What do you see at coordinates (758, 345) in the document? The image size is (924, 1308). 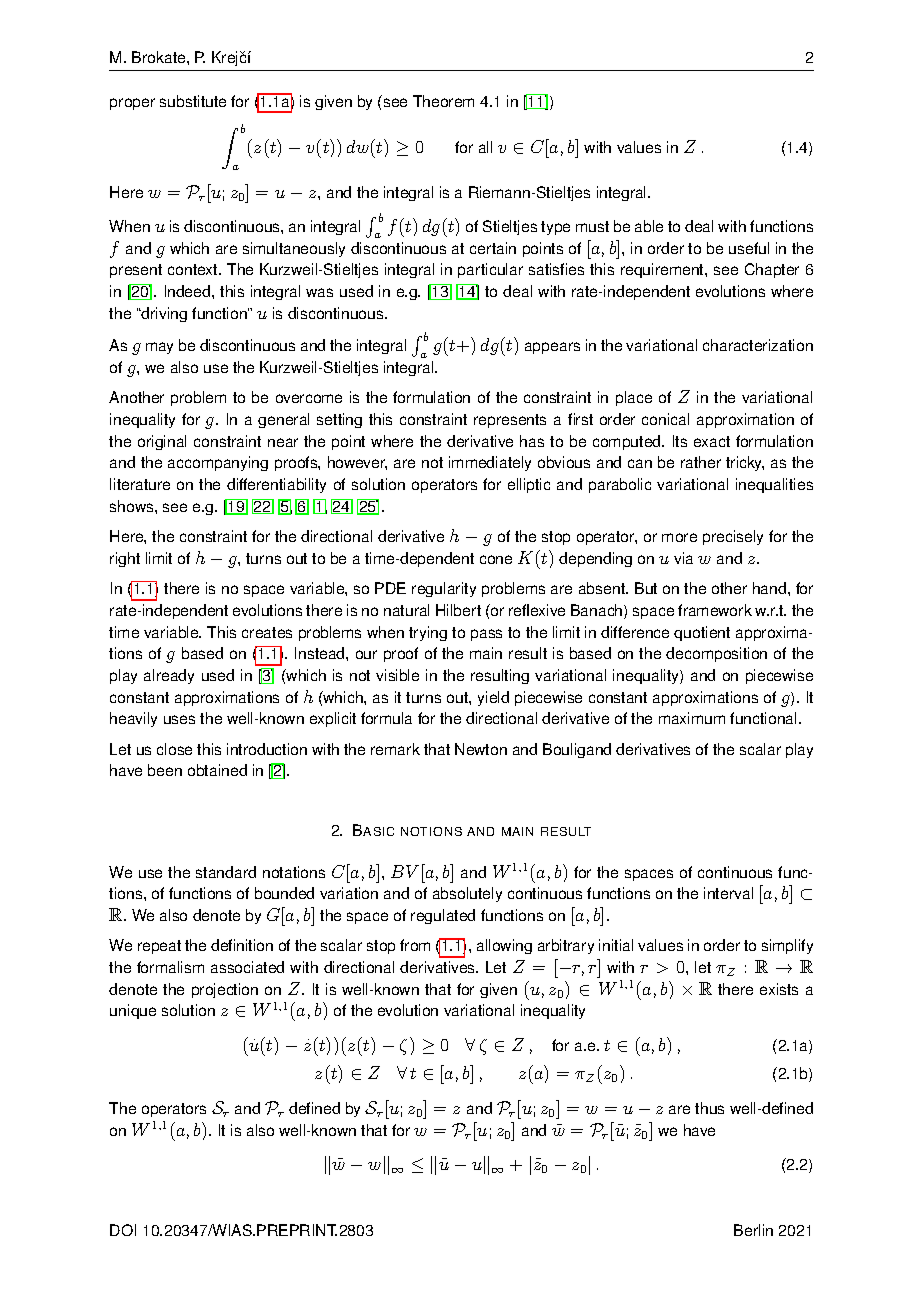 I see `characterization` at bounding box center [758, 345].
